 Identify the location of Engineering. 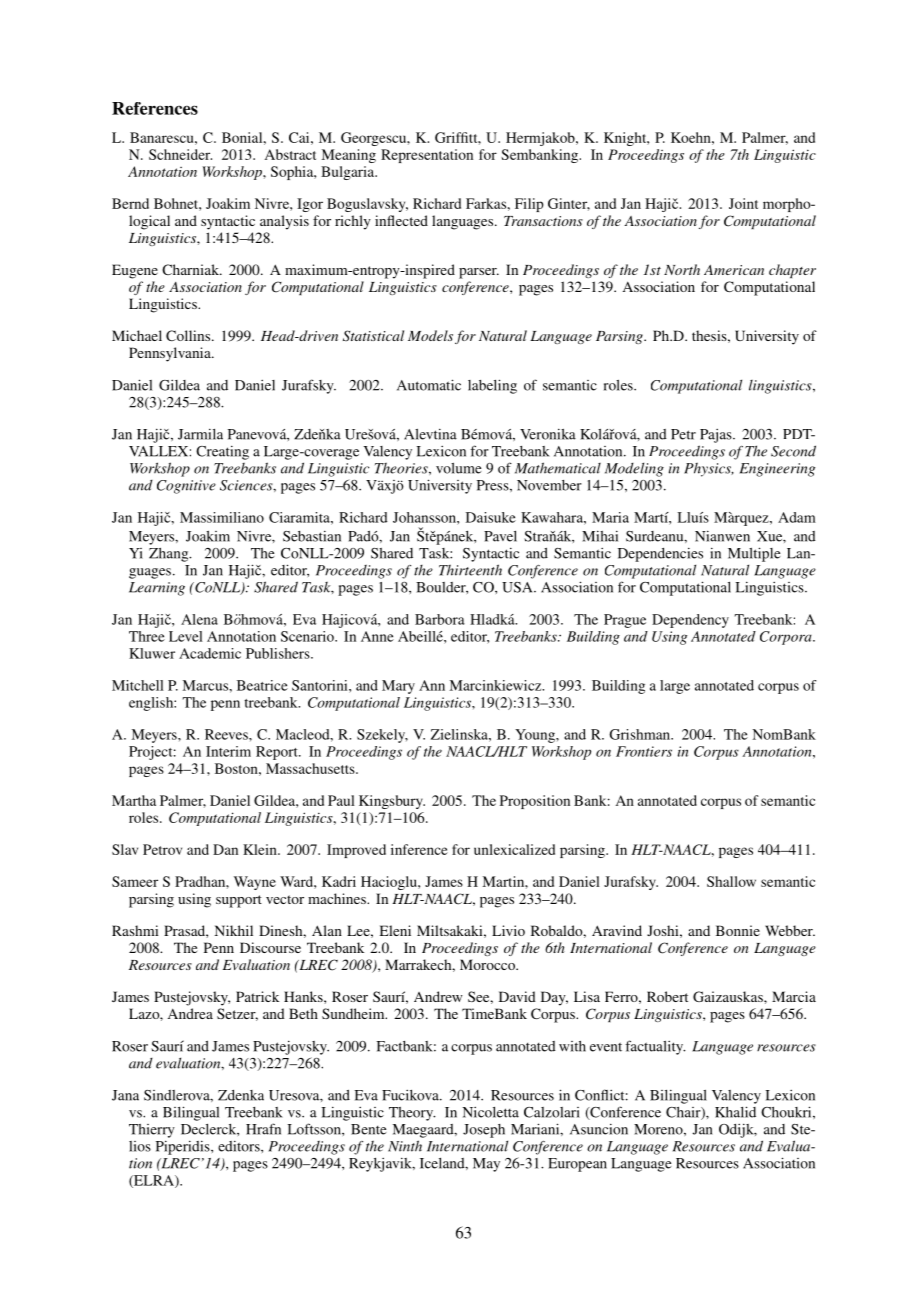
(777, 470).
